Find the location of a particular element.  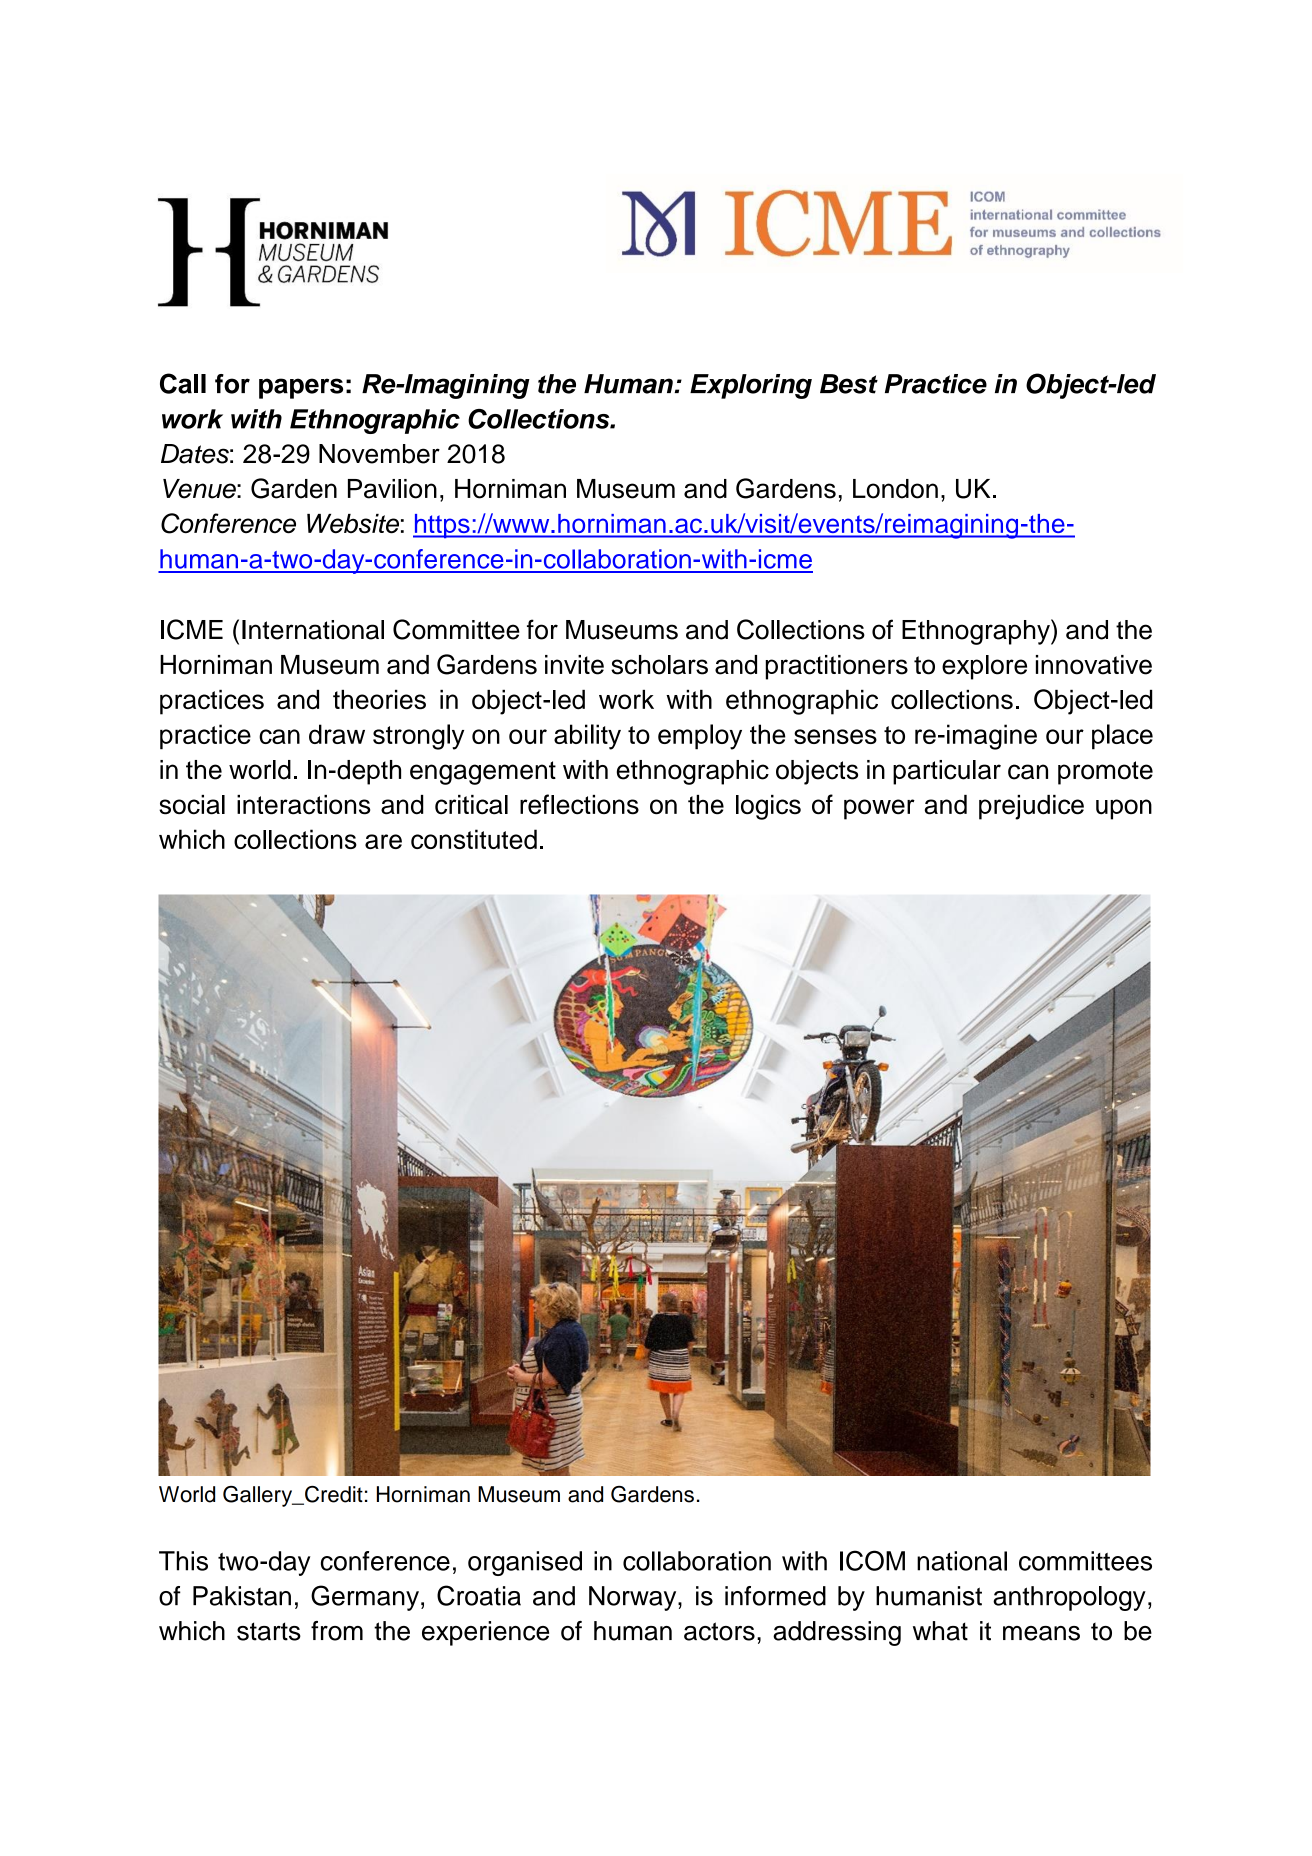

Norway is located at coordinates (634, 1598).
